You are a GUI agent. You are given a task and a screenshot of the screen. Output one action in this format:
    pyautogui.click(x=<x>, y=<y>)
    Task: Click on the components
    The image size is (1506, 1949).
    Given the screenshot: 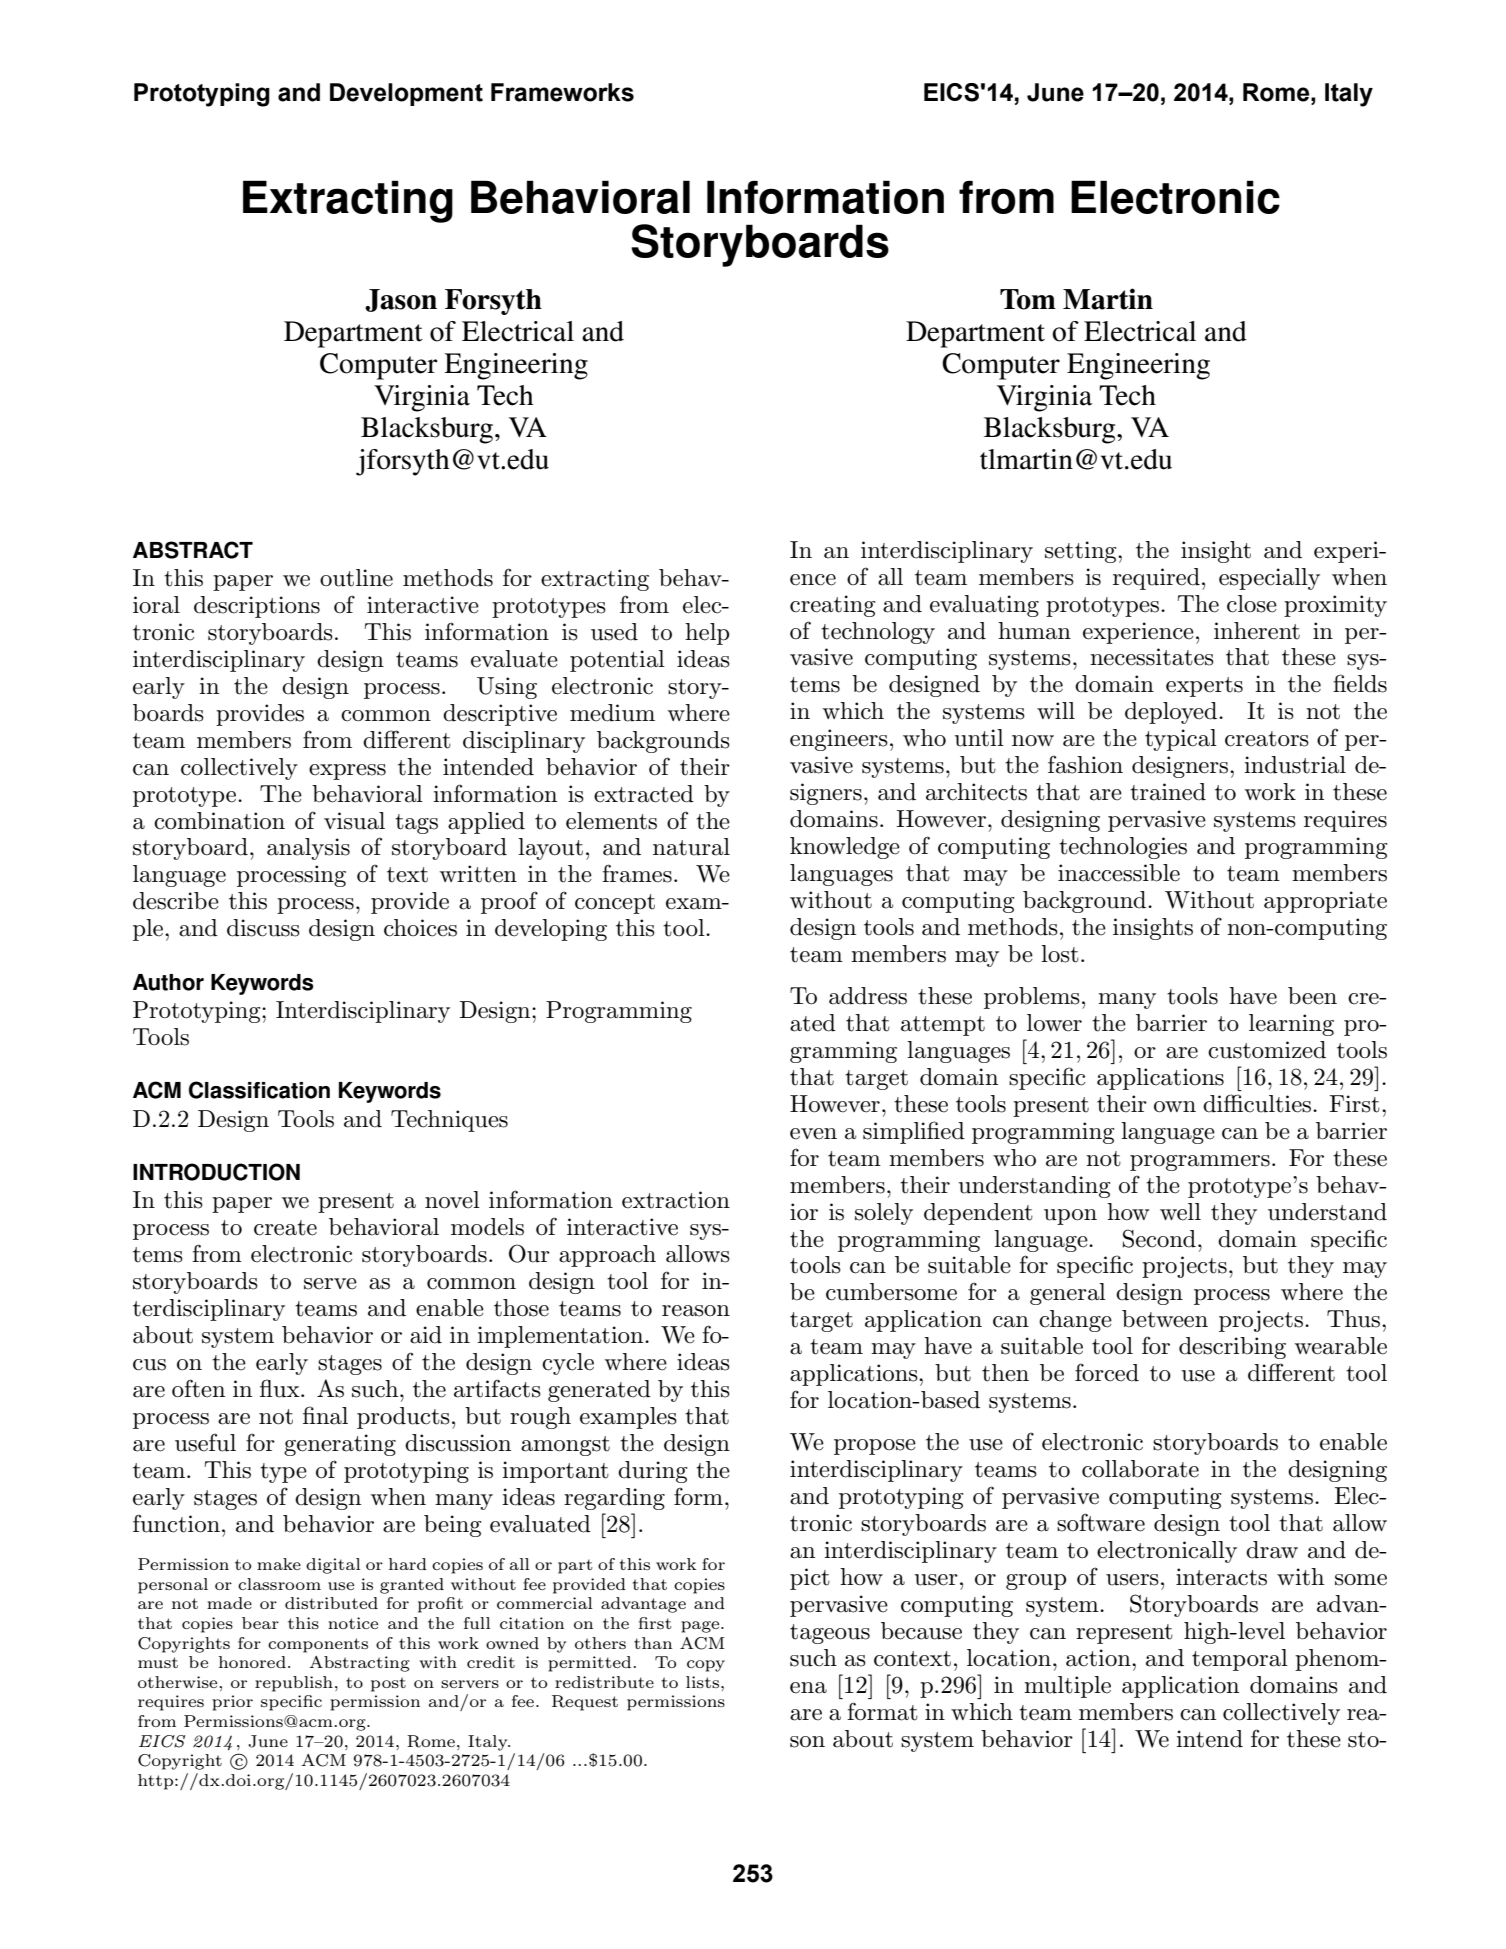 What is the action you would take?
    pyautogui.click(x=318, y=1645)
